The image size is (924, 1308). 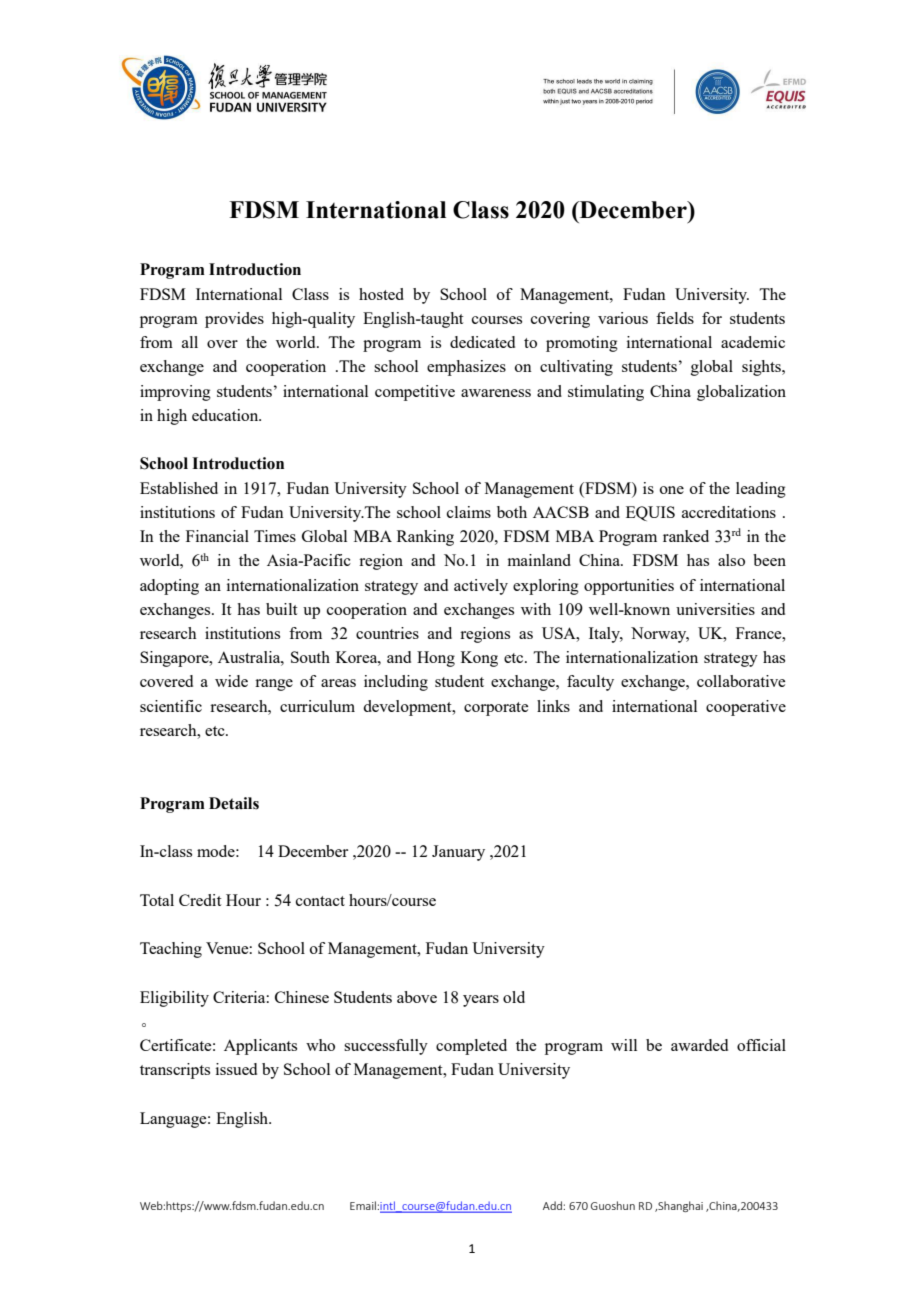 I want to click on Details, so click(x=234, y=803).
